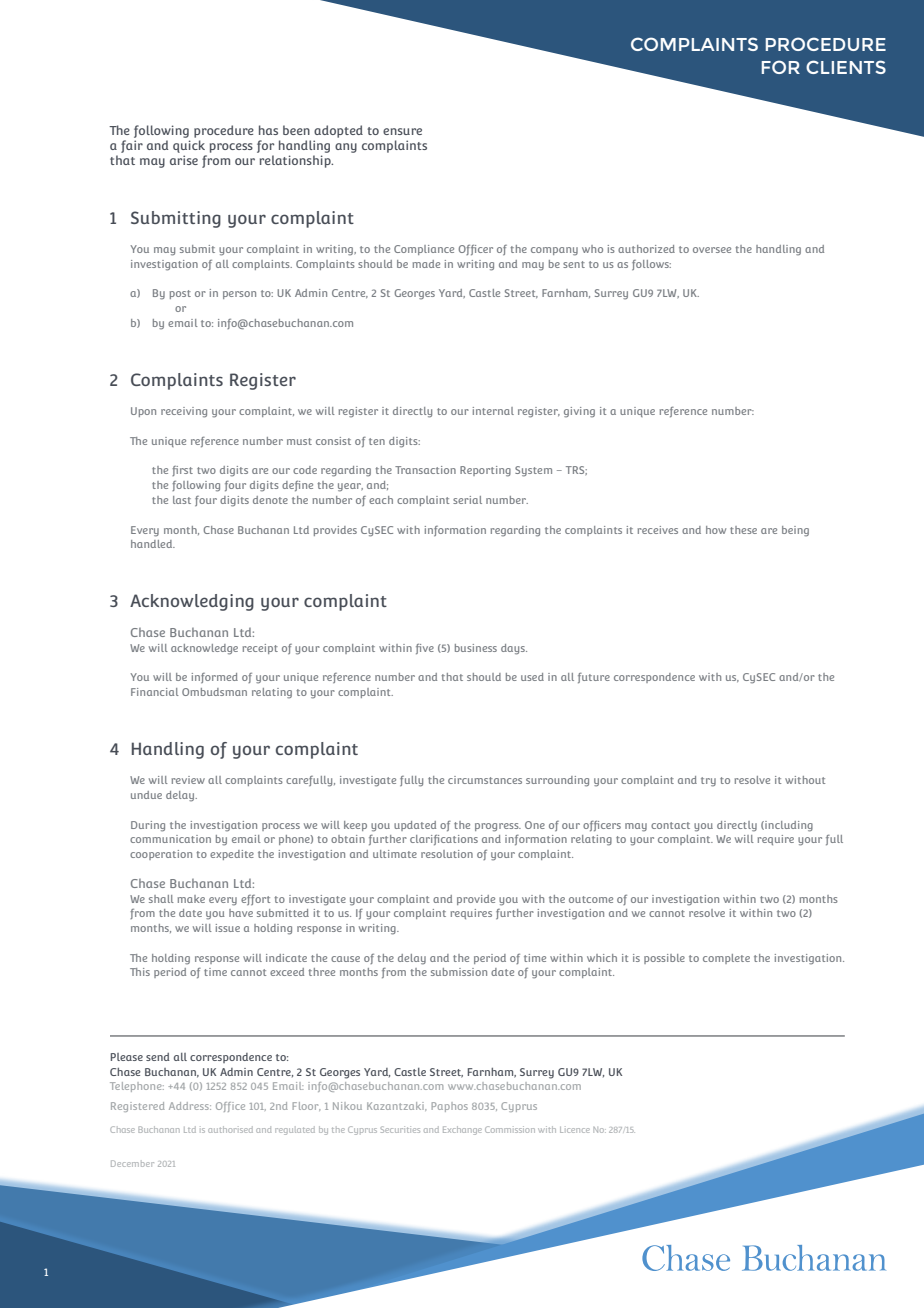  Describe the element at coordinates (402, 131) in the page. I see `ensure` at that location.
